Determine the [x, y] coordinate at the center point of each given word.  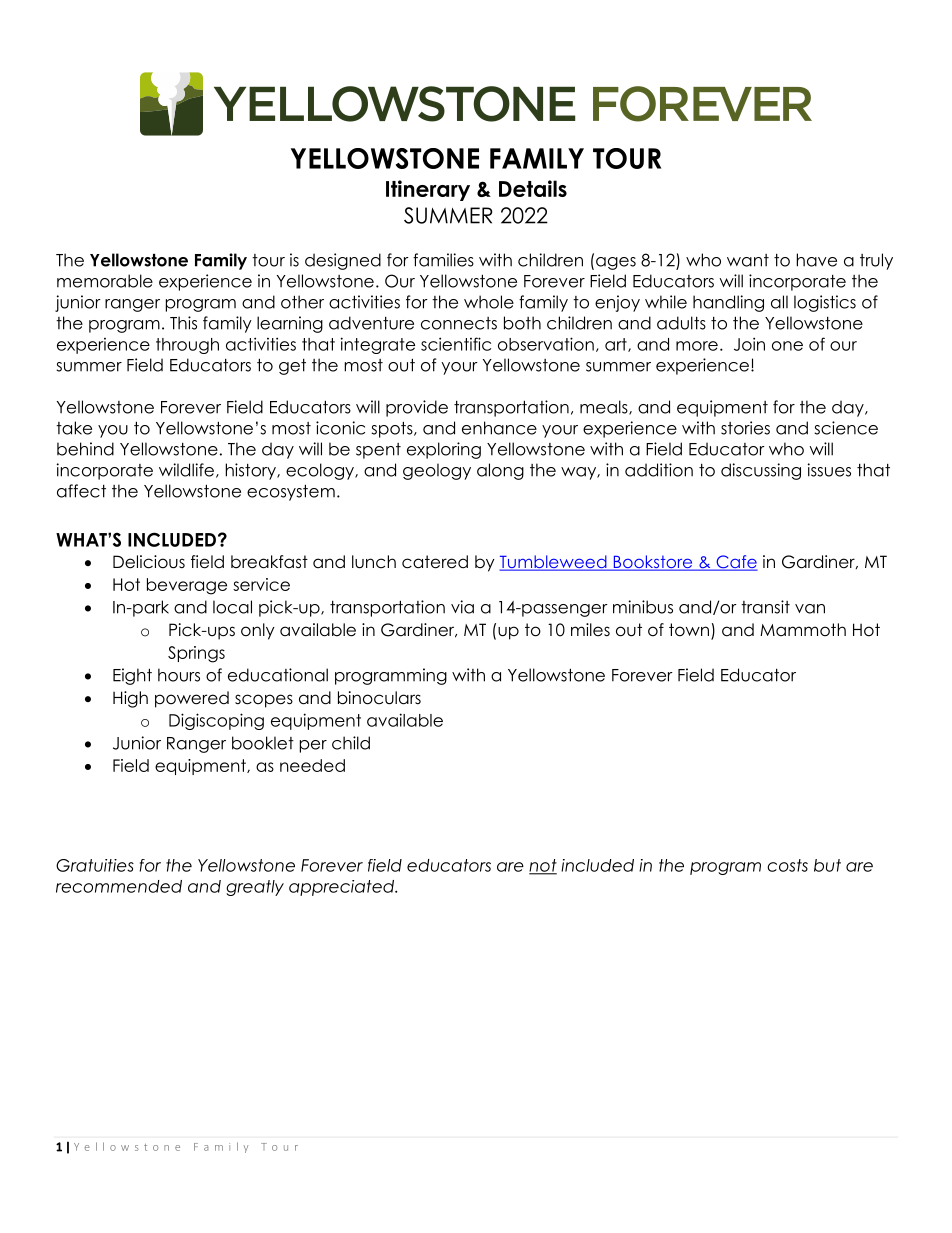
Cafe [736, 563]
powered [192, 699]
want [748, 260]
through [187, 346]
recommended [119, 886]
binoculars [379, 698]
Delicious [149, 562]
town [689, 630]
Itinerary [428, 190]
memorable [105, 281]
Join [749, 344]
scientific [456, 344]
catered [435, 562]
